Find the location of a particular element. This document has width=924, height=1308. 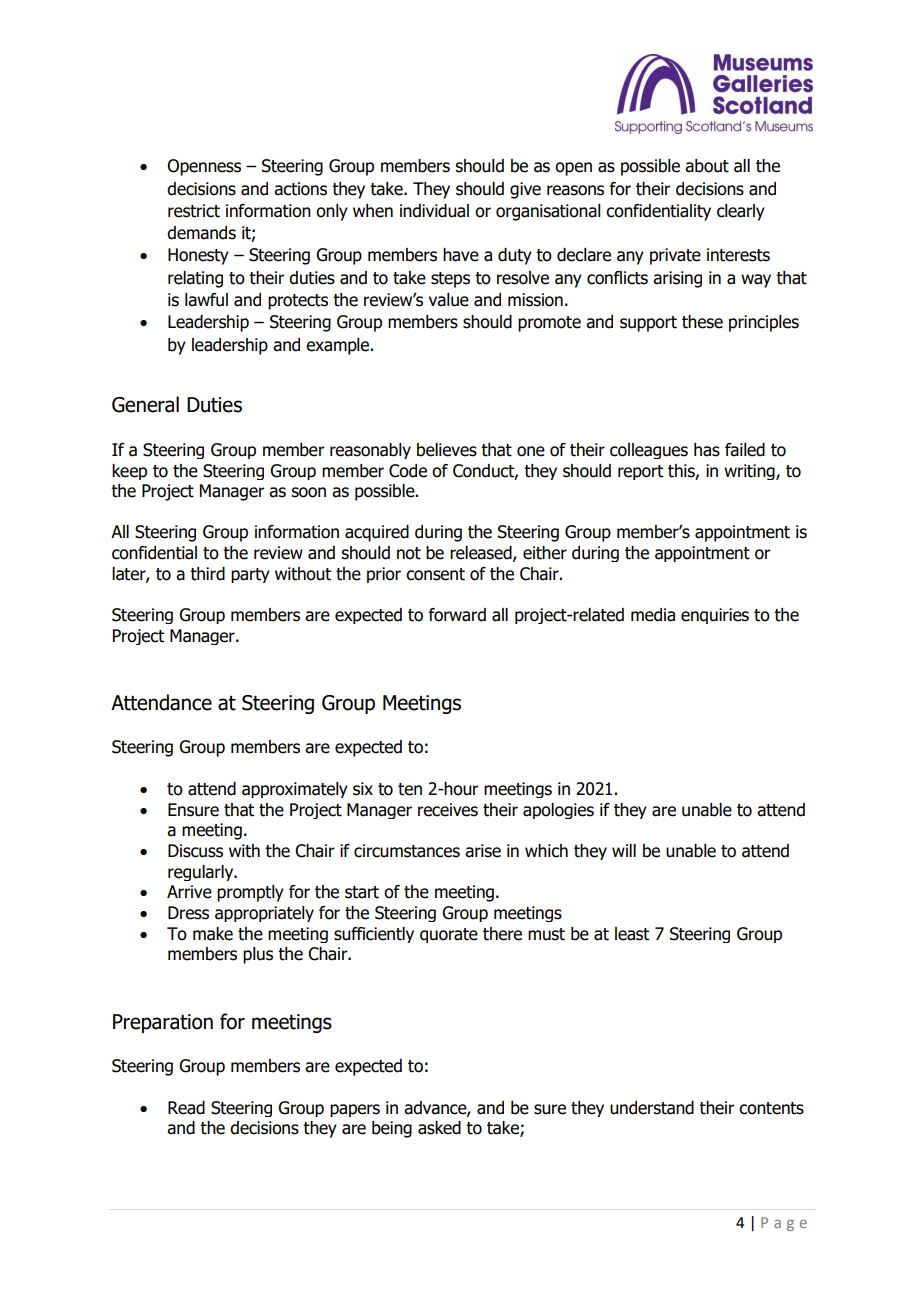

Discuss is located at coordinates (195, 851).
